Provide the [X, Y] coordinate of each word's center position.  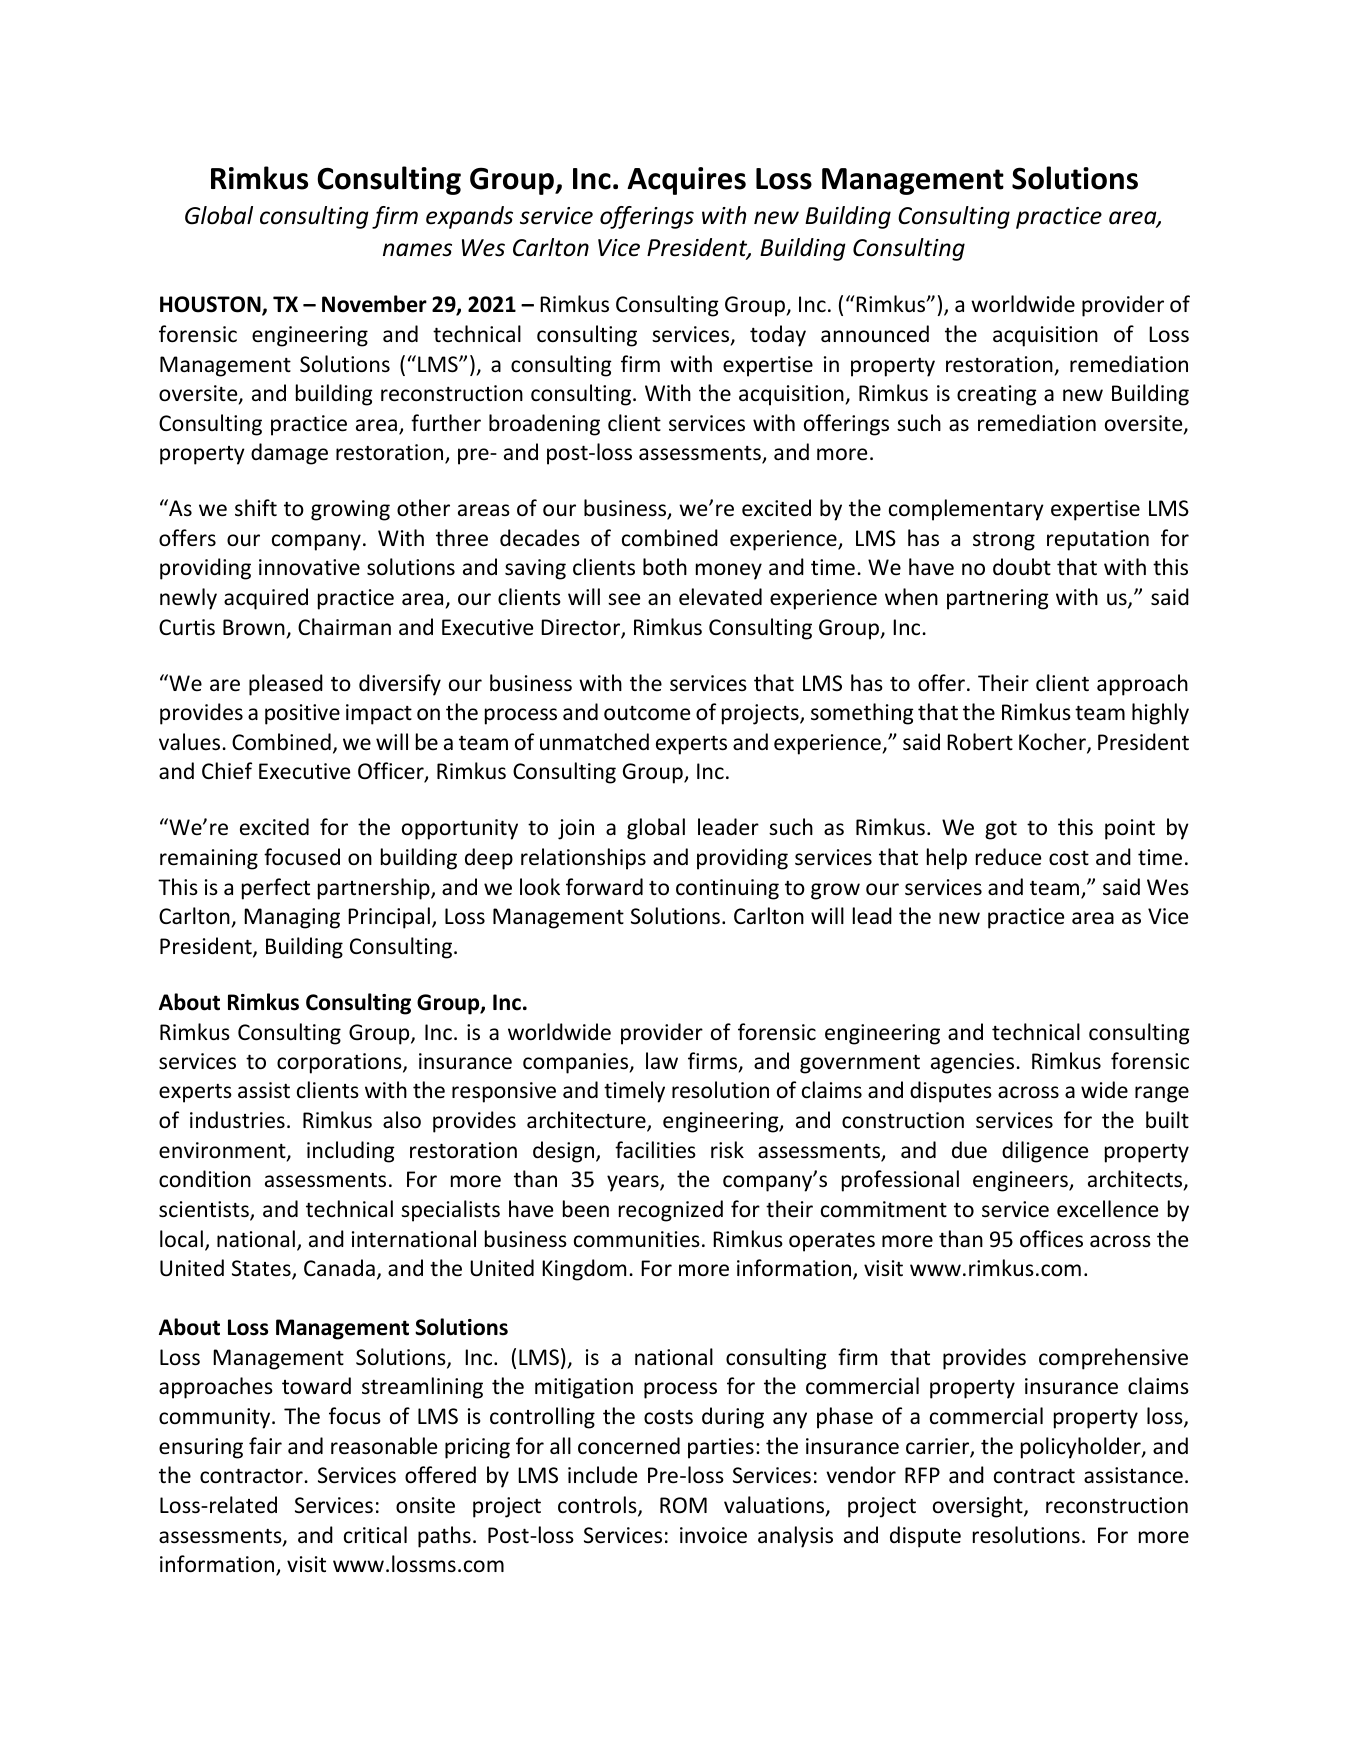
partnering [998, 599]
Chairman [344, 626]
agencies [972, 1063]
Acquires [686, 181]
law [662, 1060]
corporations [340, 1063]
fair [265, 1445]
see [624, 599]
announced [875, 334]
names [417, 250]
